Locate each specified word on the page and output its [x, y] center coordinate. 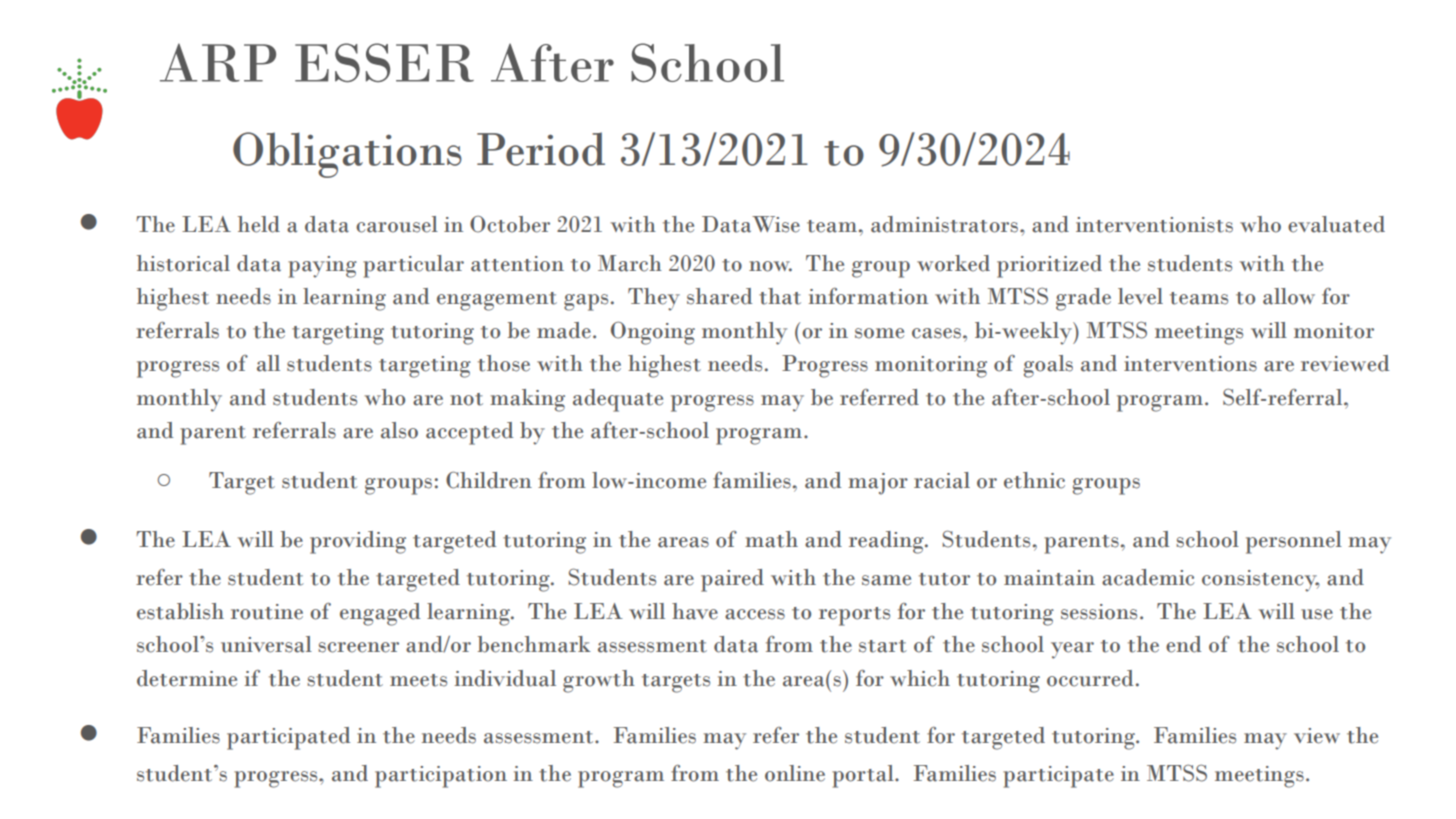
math [771, 539]
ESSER [384, 62]
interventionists [1154, 225]
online [795, 773]
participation [441, 777]
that [780, 296]
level [1140, 296]
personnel [1294, 542]
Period [541, 149]
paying [322, 267]
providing [358, 542]
